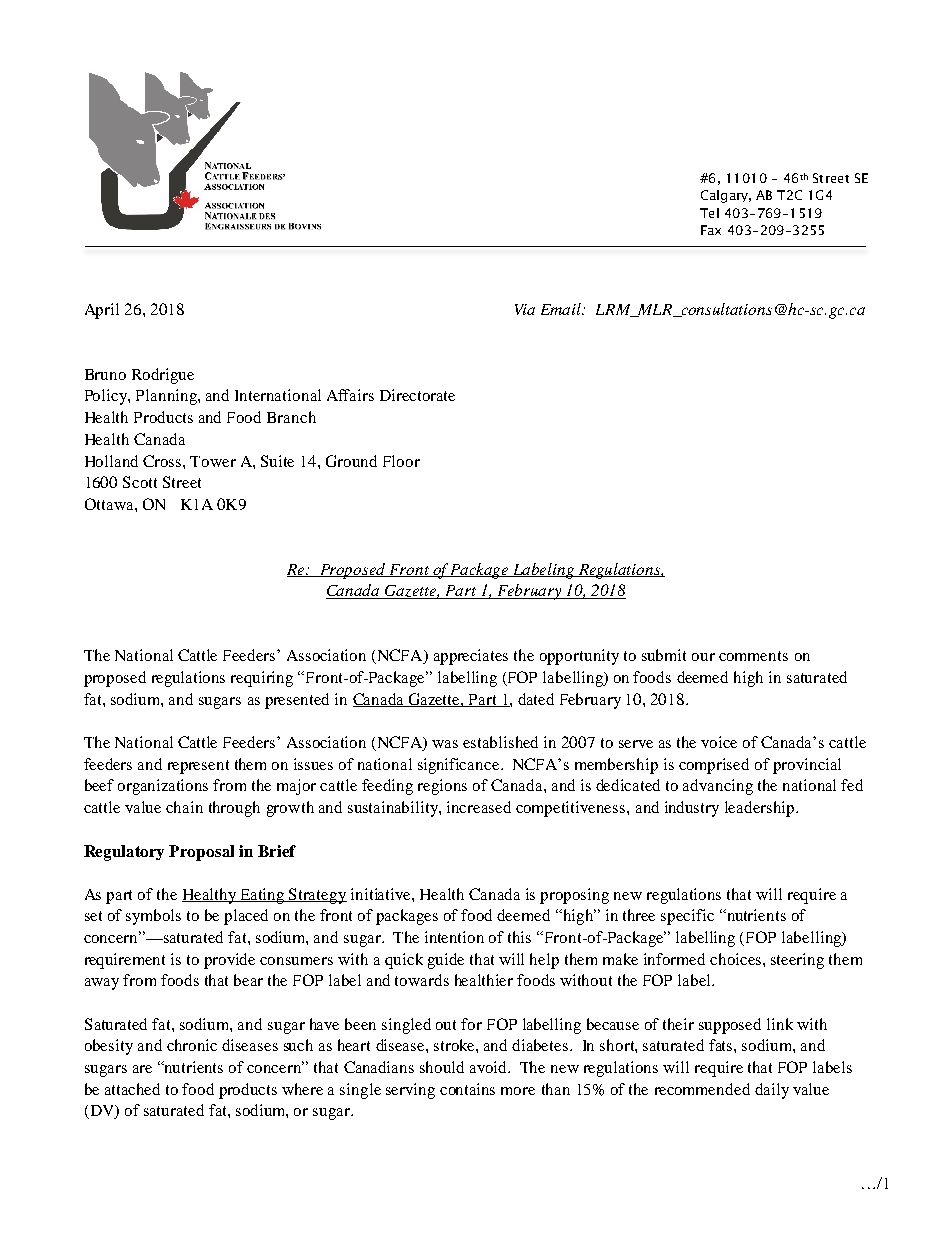  What do you see at coordinates (772, 1091) in the image?
I see `daily` at bounding box center [772, 1091].
